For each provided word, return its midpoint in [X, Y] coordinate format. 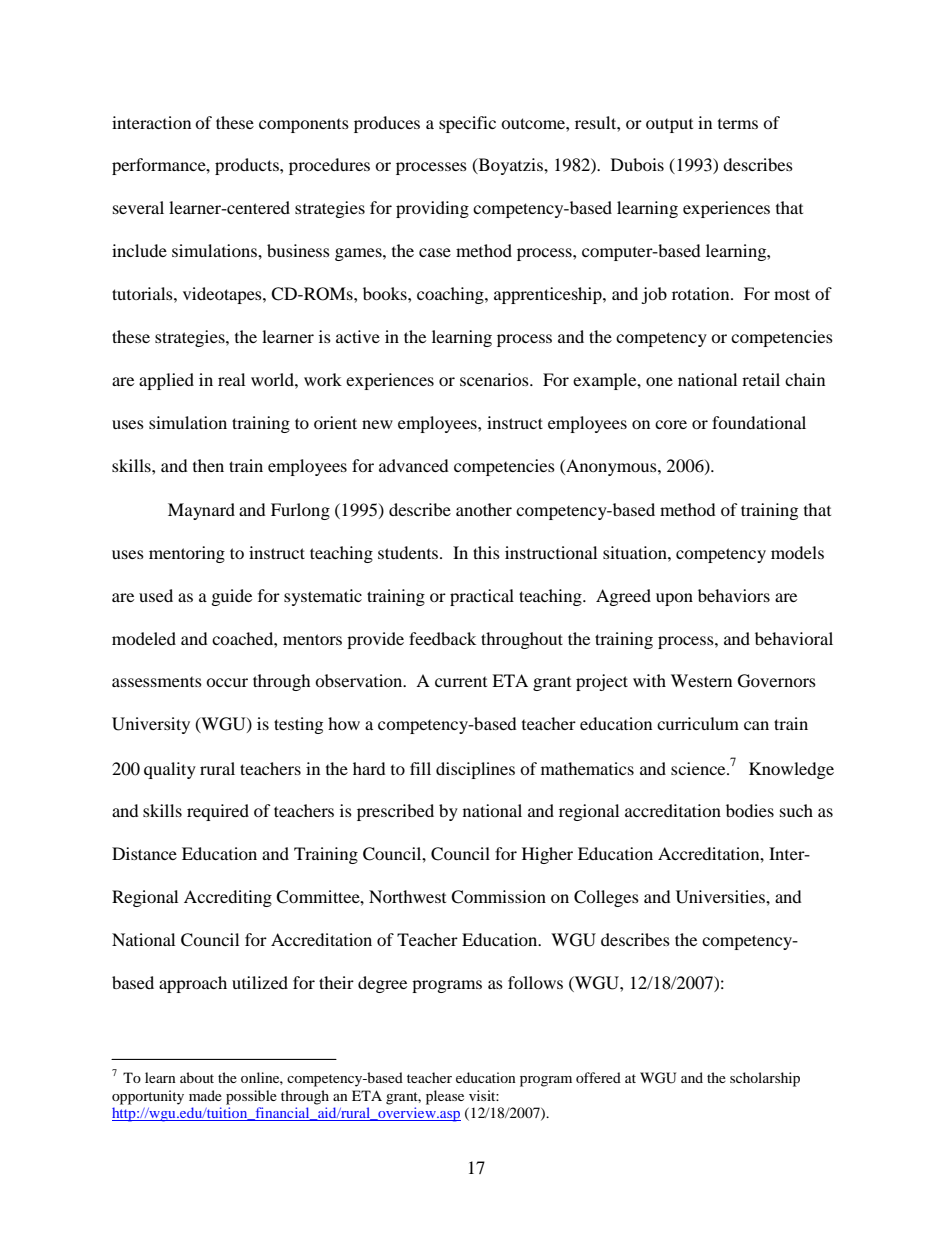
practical [482, 597]
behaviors [734, 595]
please [445, 1097]
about [197, 1077]
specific [467, 124]
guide [232, 597]
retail [761, 379]
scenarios [495, 379]
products [248, 166]
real [231, 379]
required [218, 812]
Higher [547, 855]
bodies [750, 810]
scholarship [765, 1079]
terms [738, 124]
